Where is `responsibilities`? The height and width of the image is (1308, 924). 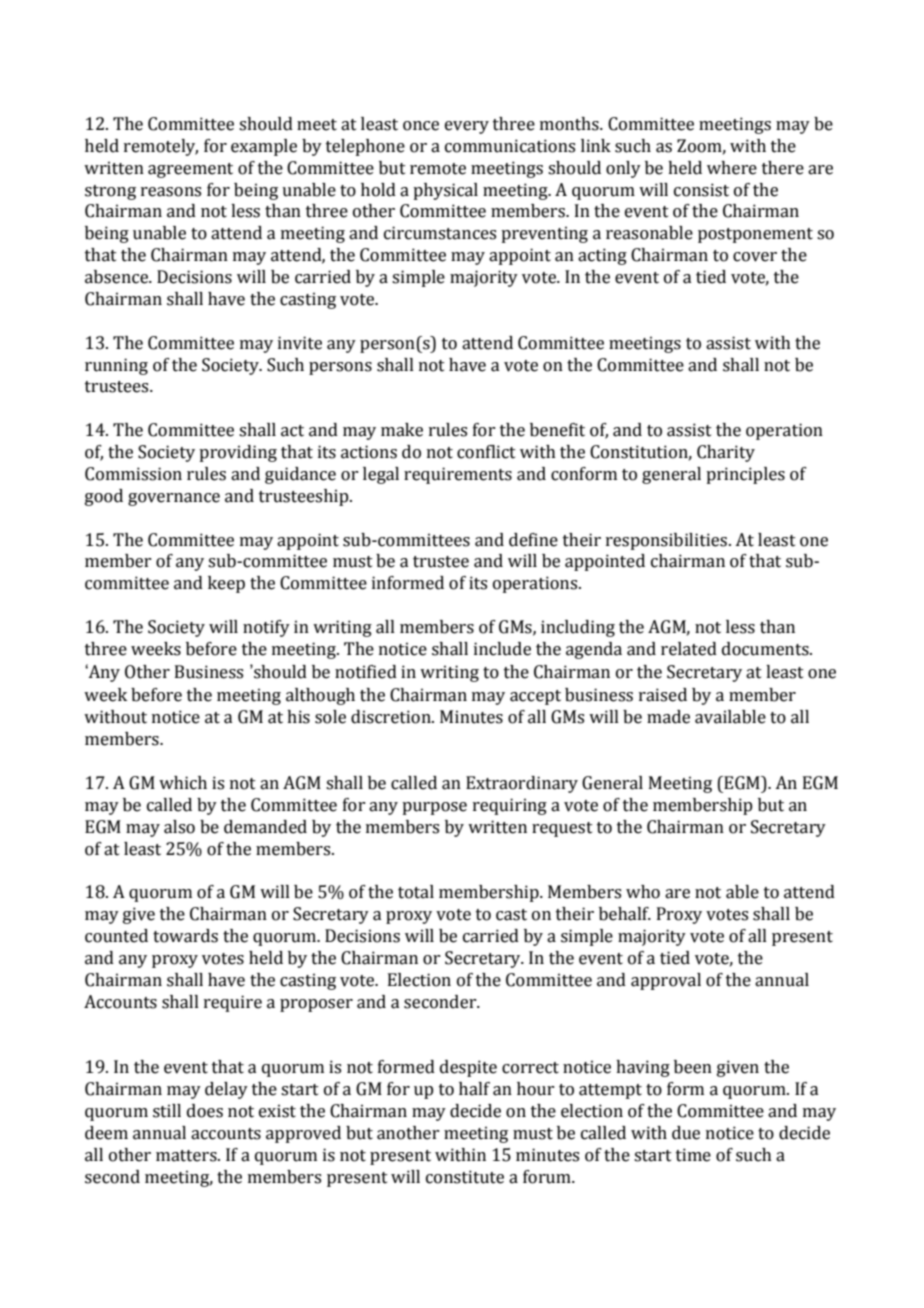
responsibilities is located at coordinates (666, 541).
